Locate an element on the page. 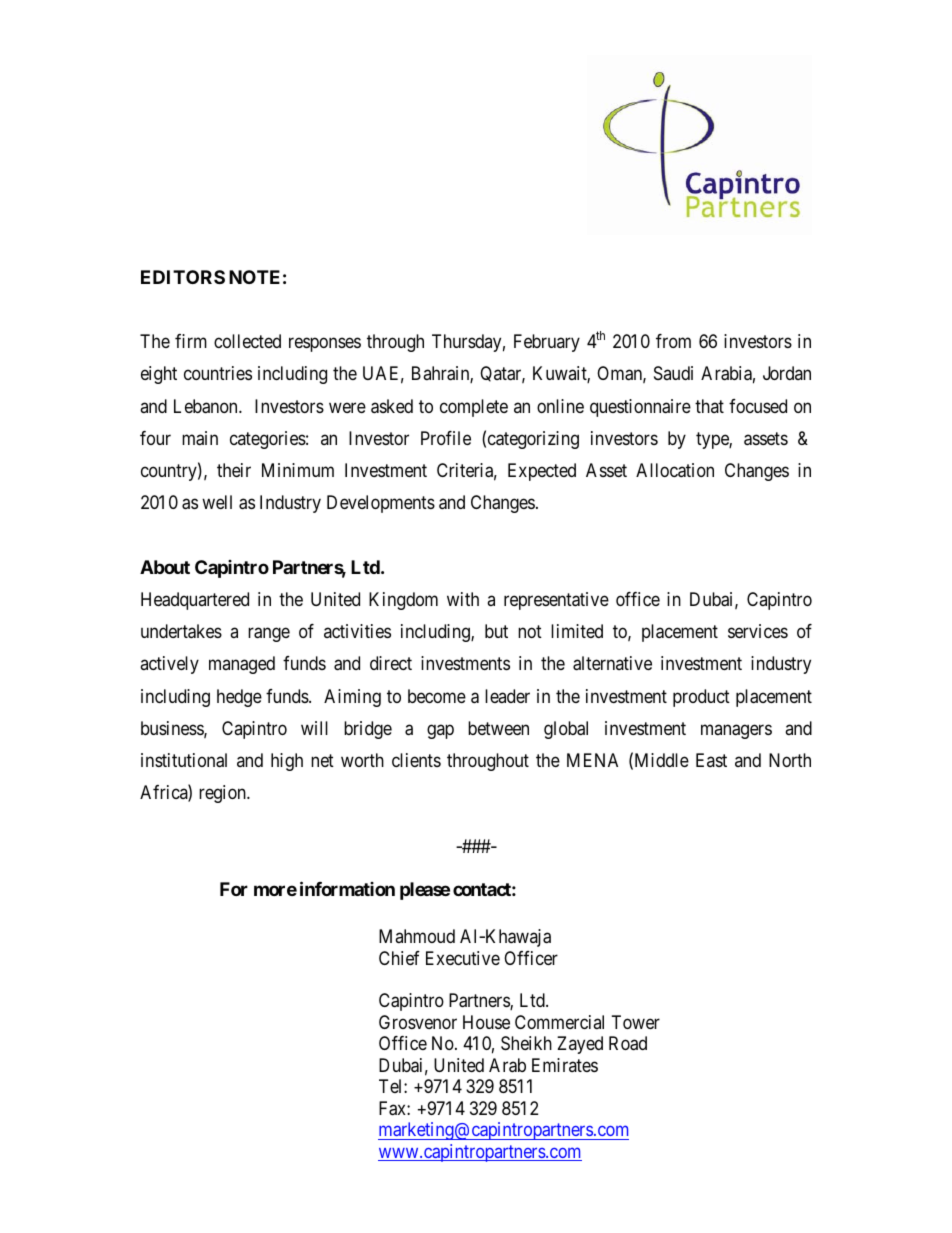 The image size is (952, 1233). from is located at coordinates (673, 341).
